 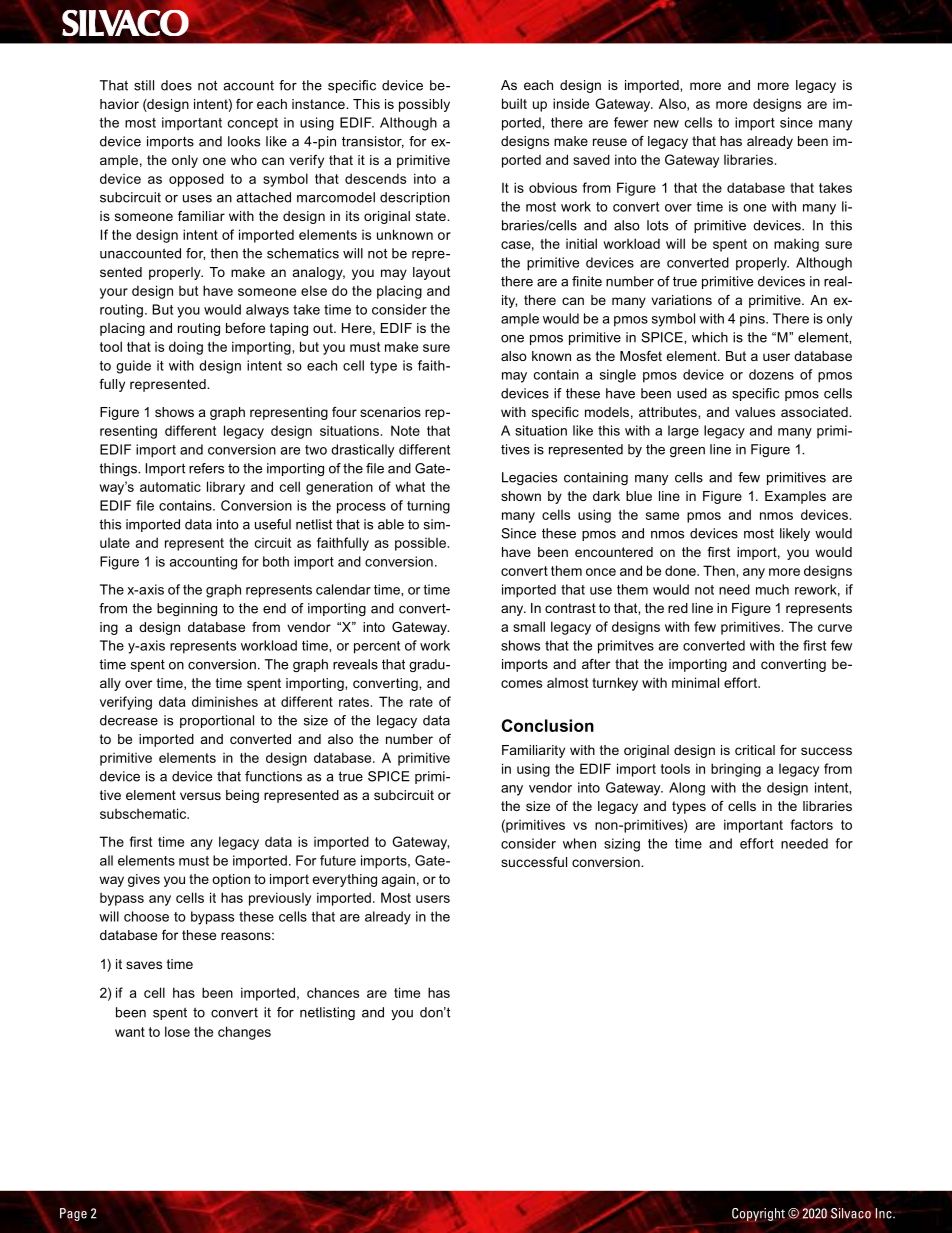 I want to click on again, so click(x=398, y=880).
